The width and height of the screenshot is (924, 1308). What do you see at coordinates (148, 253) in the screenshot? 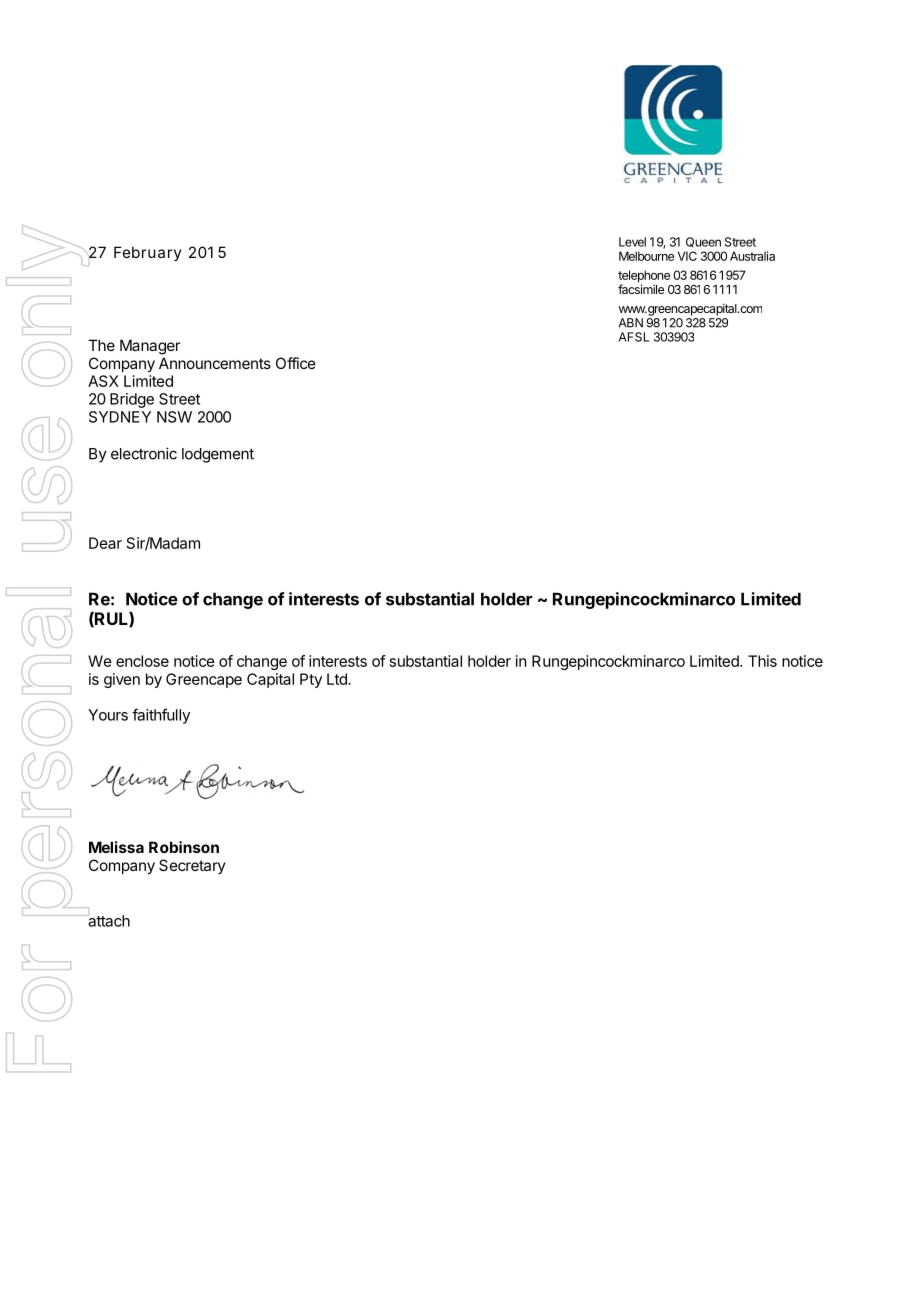
I see `February` at bounding box center [148, 253].
